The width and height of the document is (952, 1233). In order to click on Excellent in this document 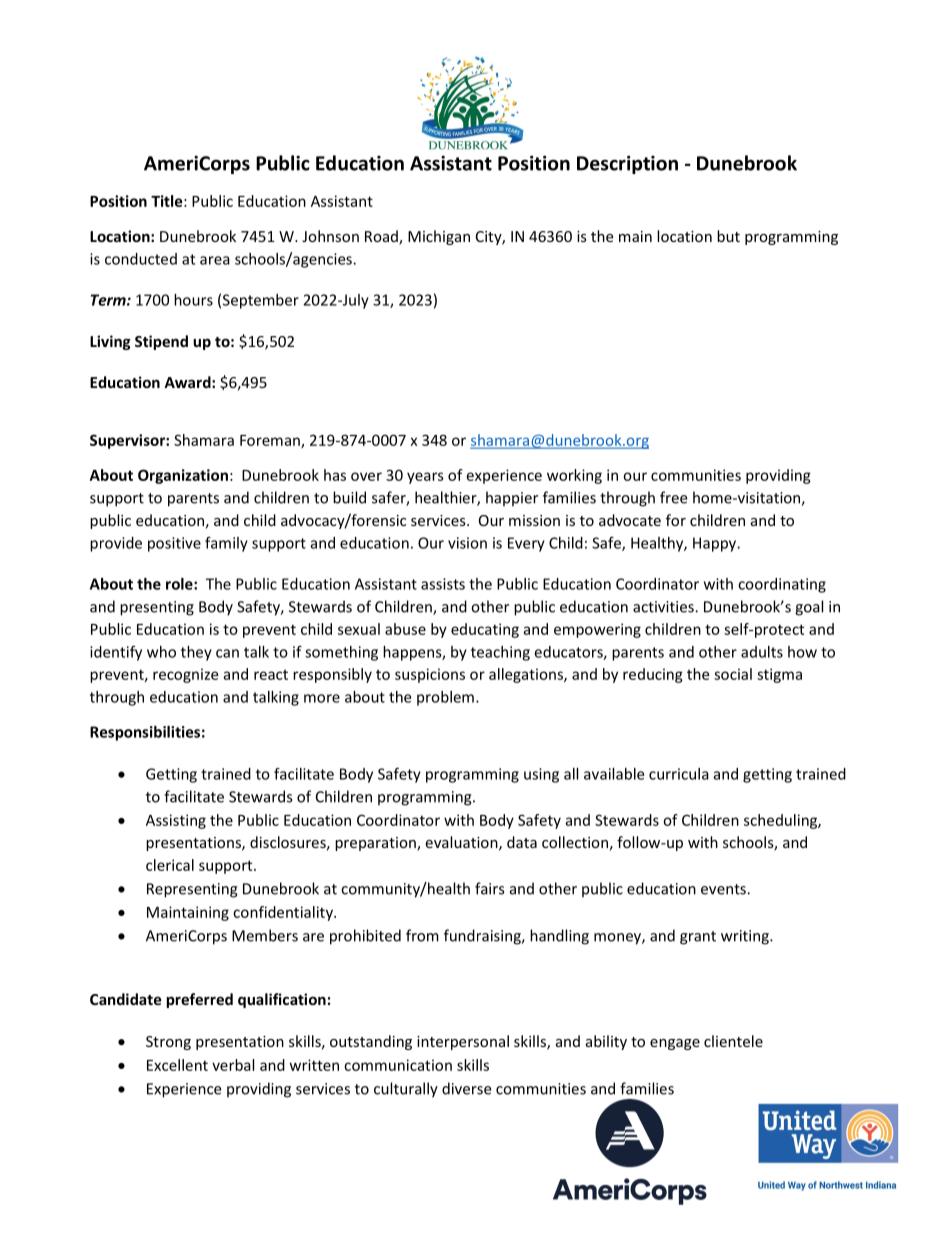, I will do `click(177, 1065)`.
